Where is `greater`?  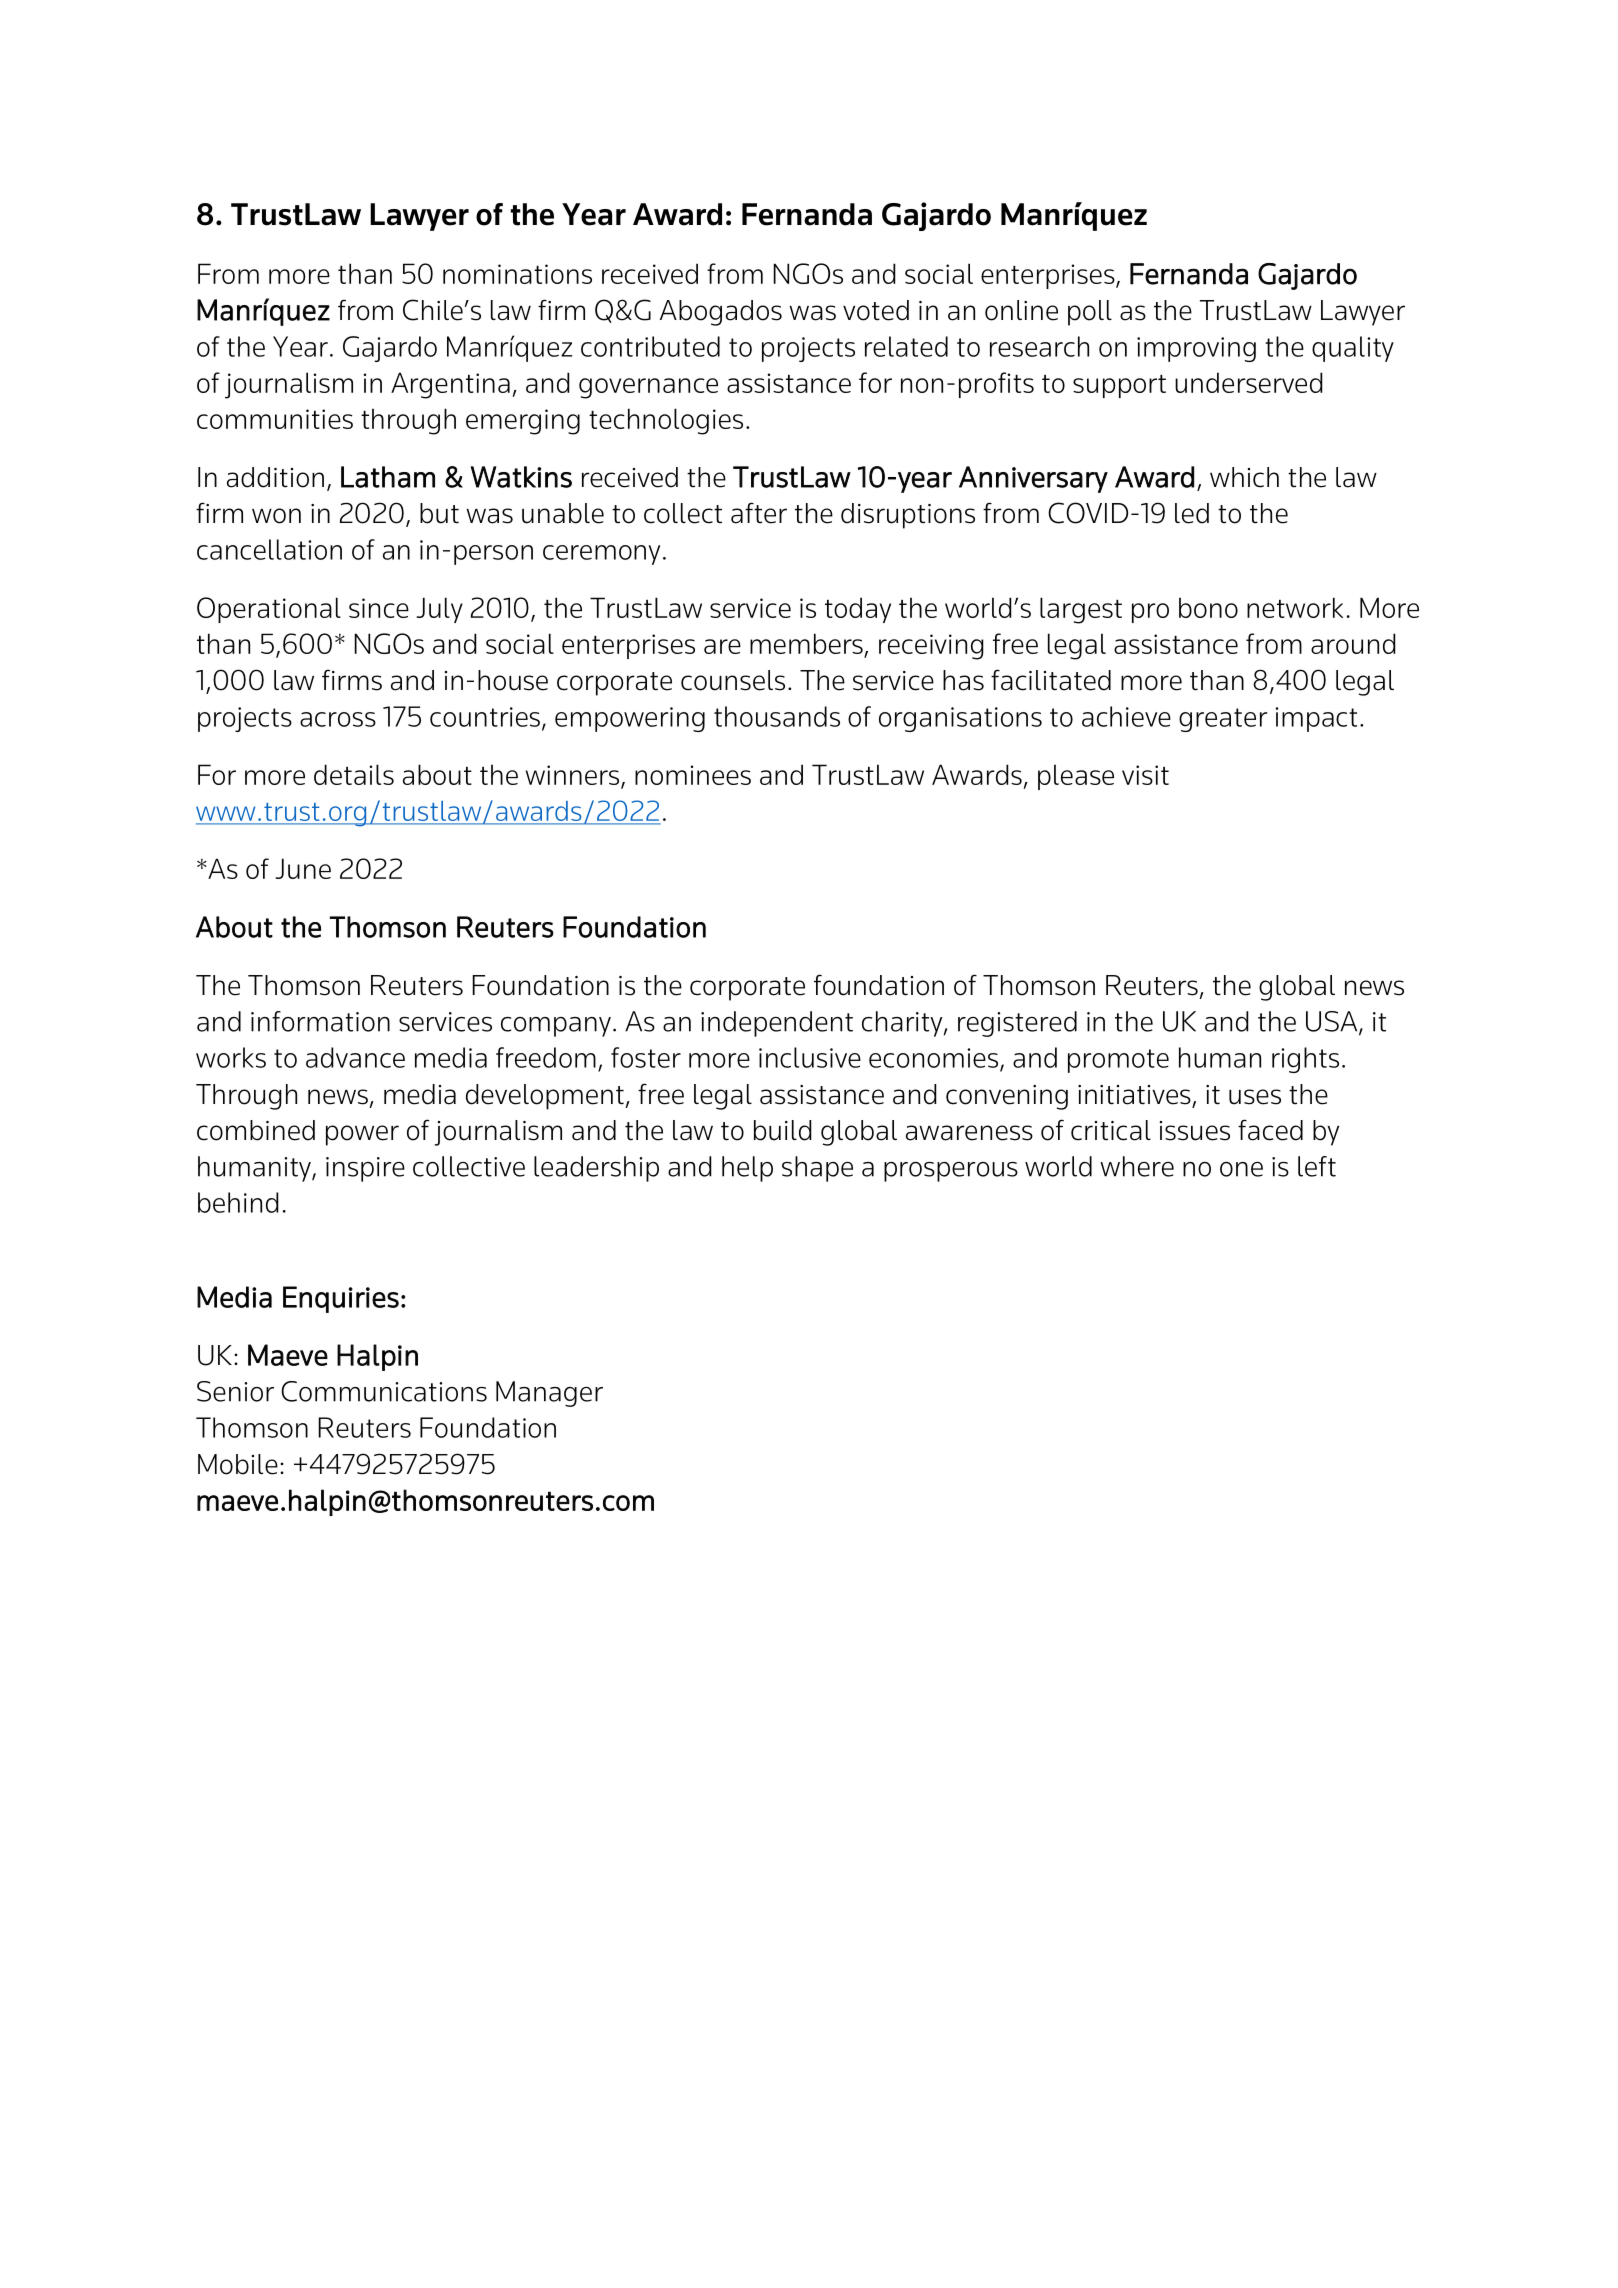 greater is located at coordinates (1223, 720).
